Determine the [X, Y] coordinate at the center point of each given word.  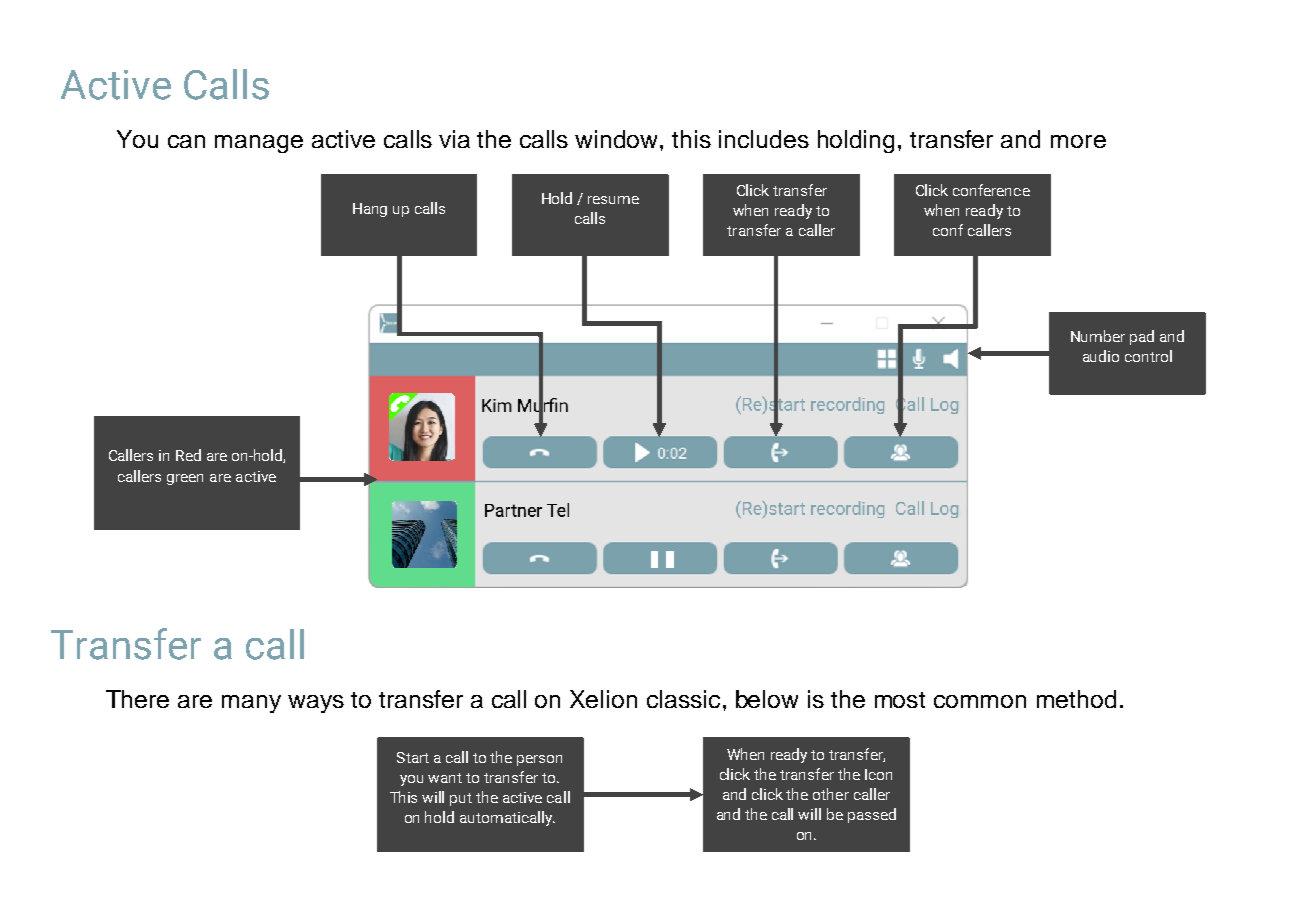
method [1076, 699]
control [1148, 356]
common [980, 701]
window [618, 139]
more [1078, 141]
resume [613, 200]
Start [413, 757]
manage [259, 144]
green [185, 479]
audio [1101, 356]
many [251, 704]
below [767, 699]
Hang [370, 210]
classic [683, 699]
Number [1098, 336]
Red [188, 455]
